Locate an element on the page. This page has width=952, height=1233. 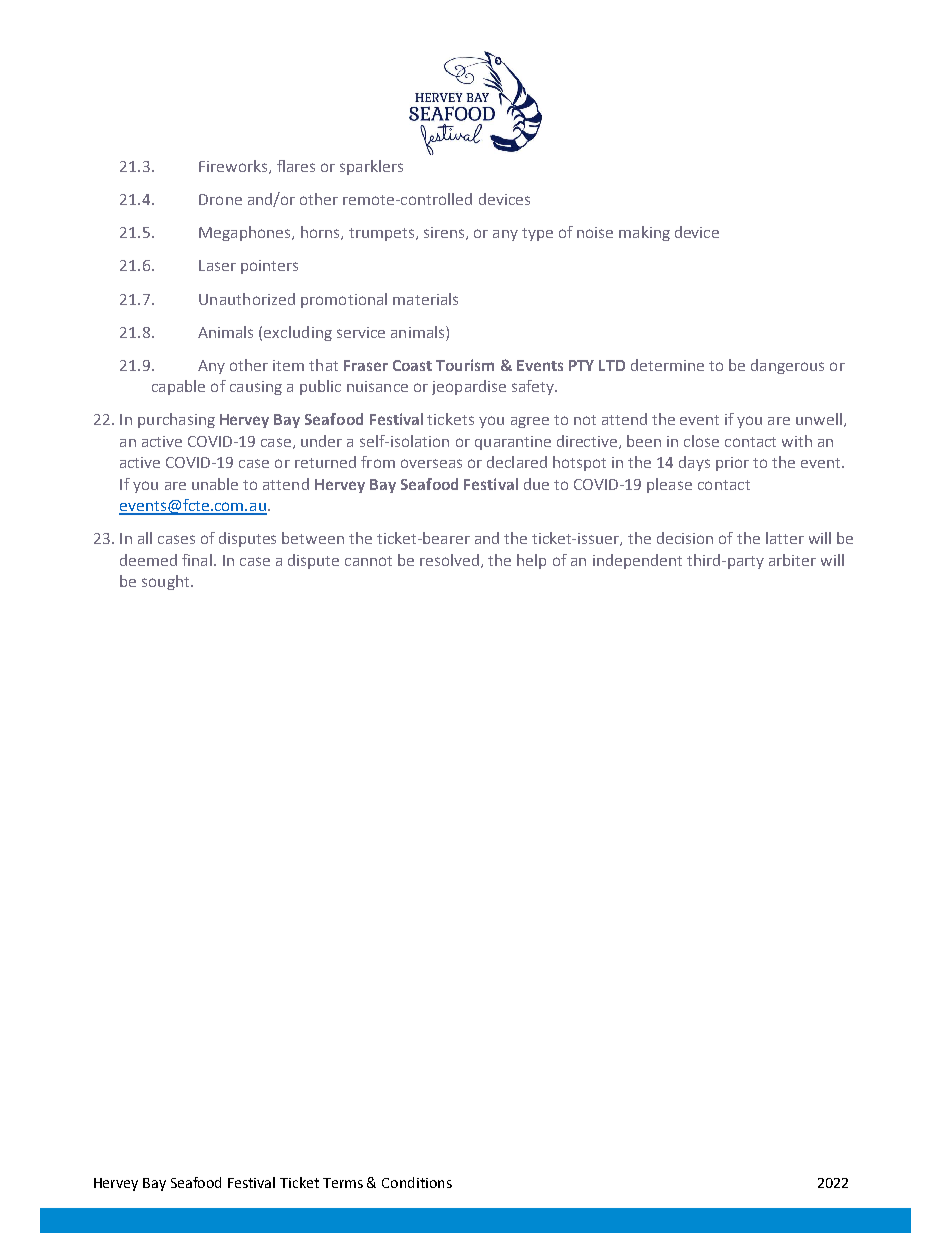
sirens is located at coordinates (445, 233).
